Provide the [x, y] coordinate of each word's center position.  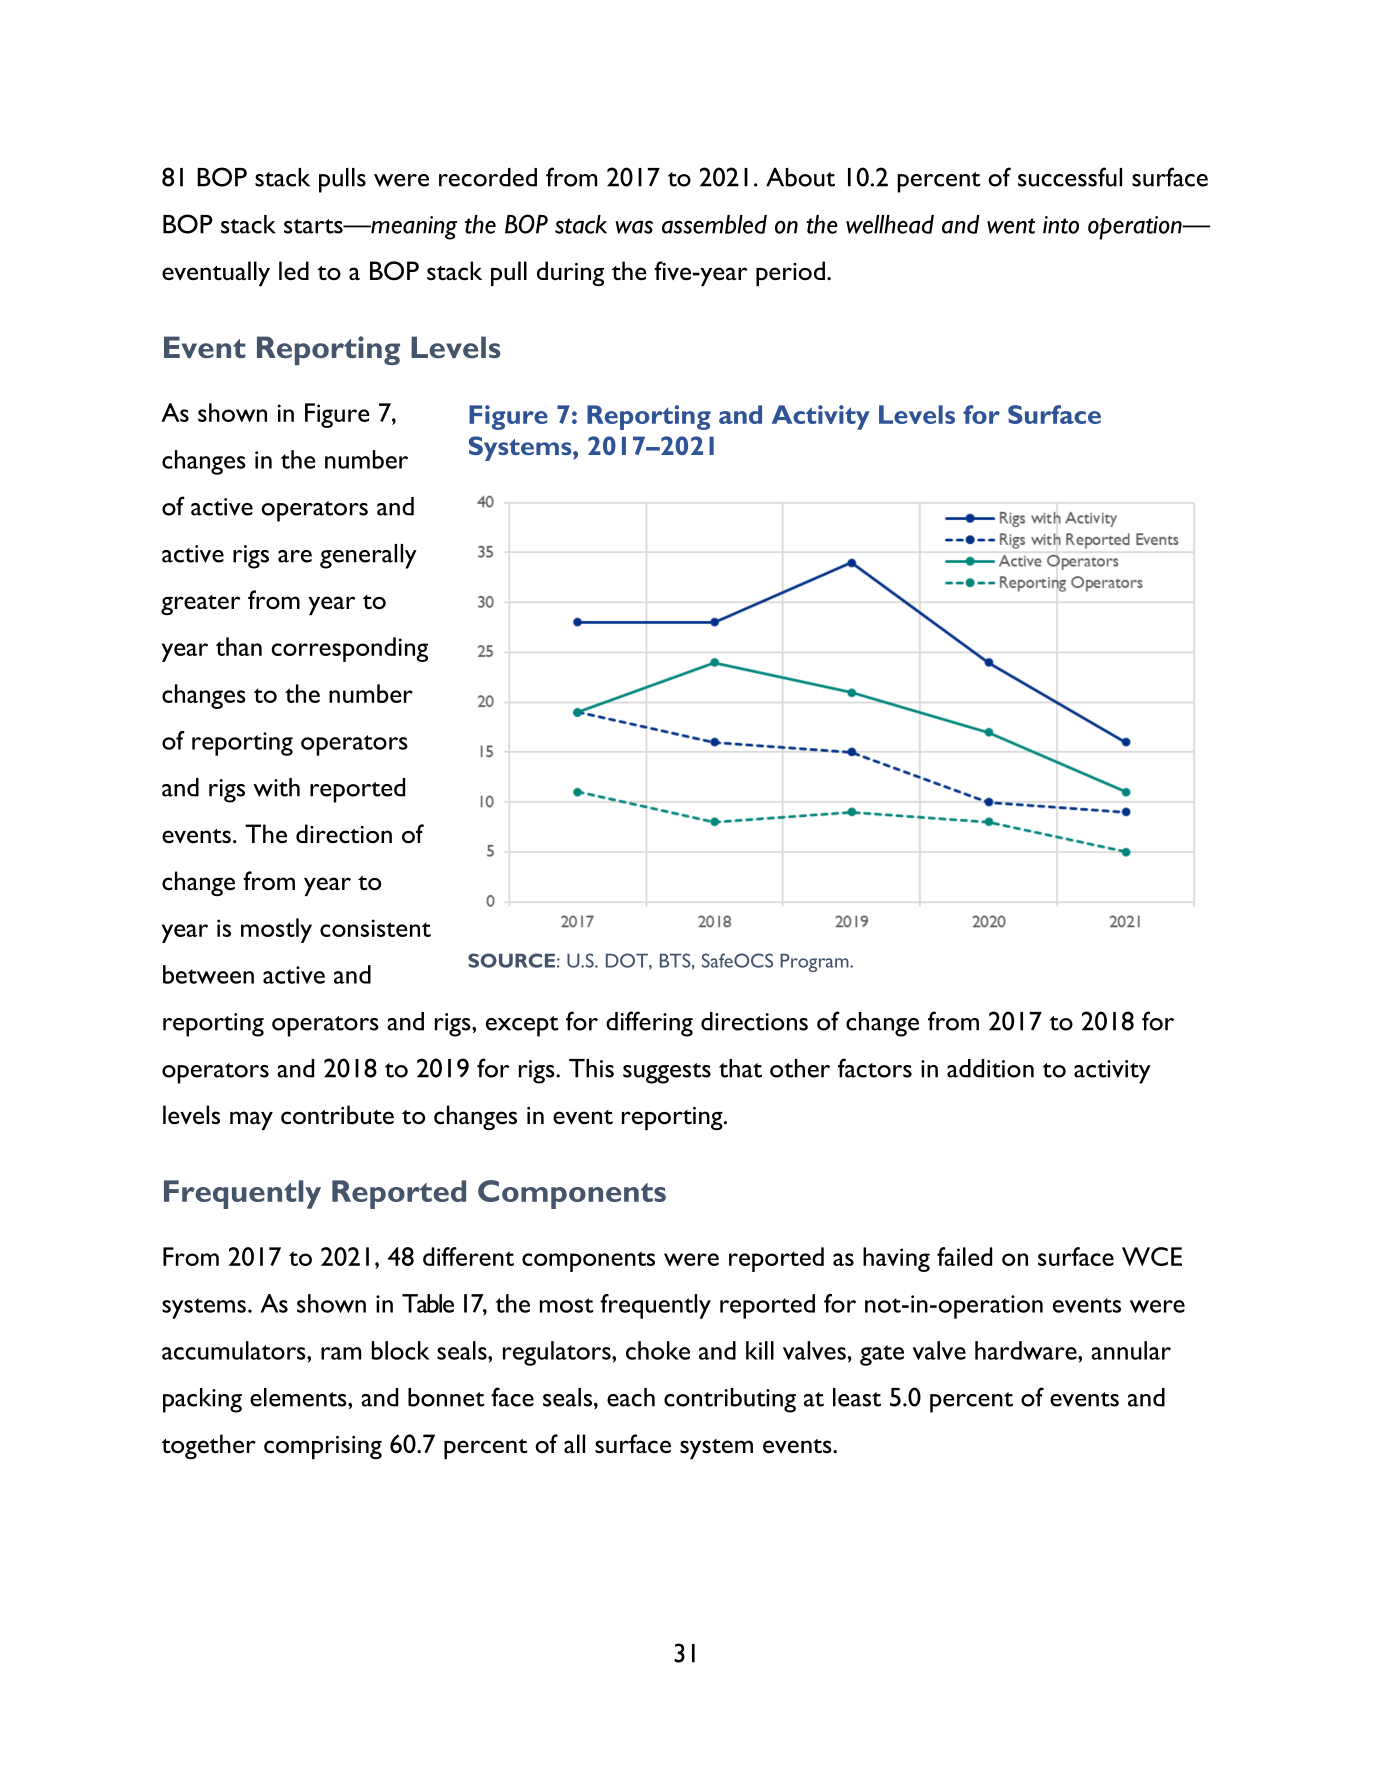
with [276, 787]
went [1011, 226]
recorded [488, 177]
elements [299, 1397]
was [634, 227]
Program [815, 963]
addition [990, 1068]
